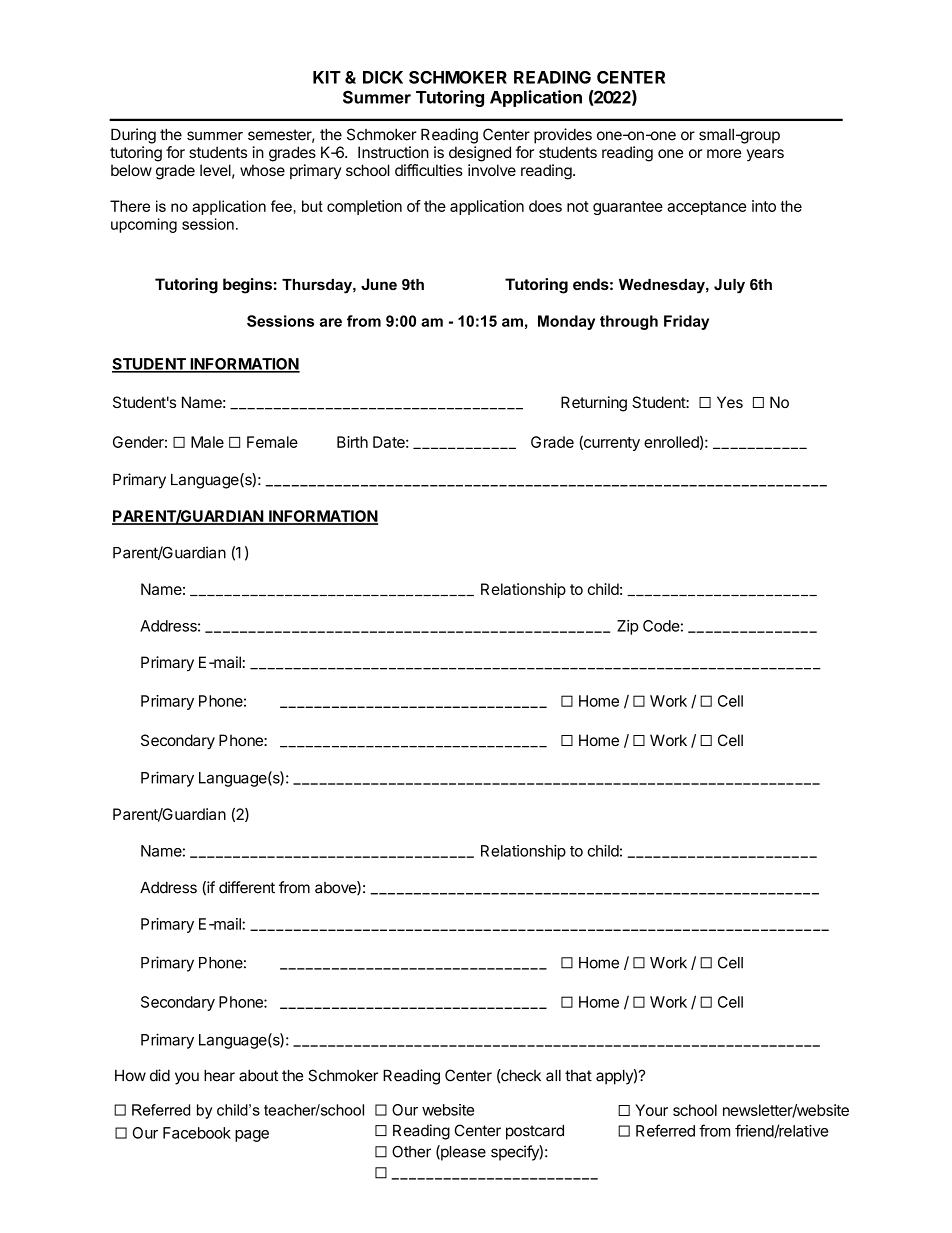 The image size is (952, 1233). Describe the element at coordinates (411, 1151) in the image. I see `Other` at that location.
